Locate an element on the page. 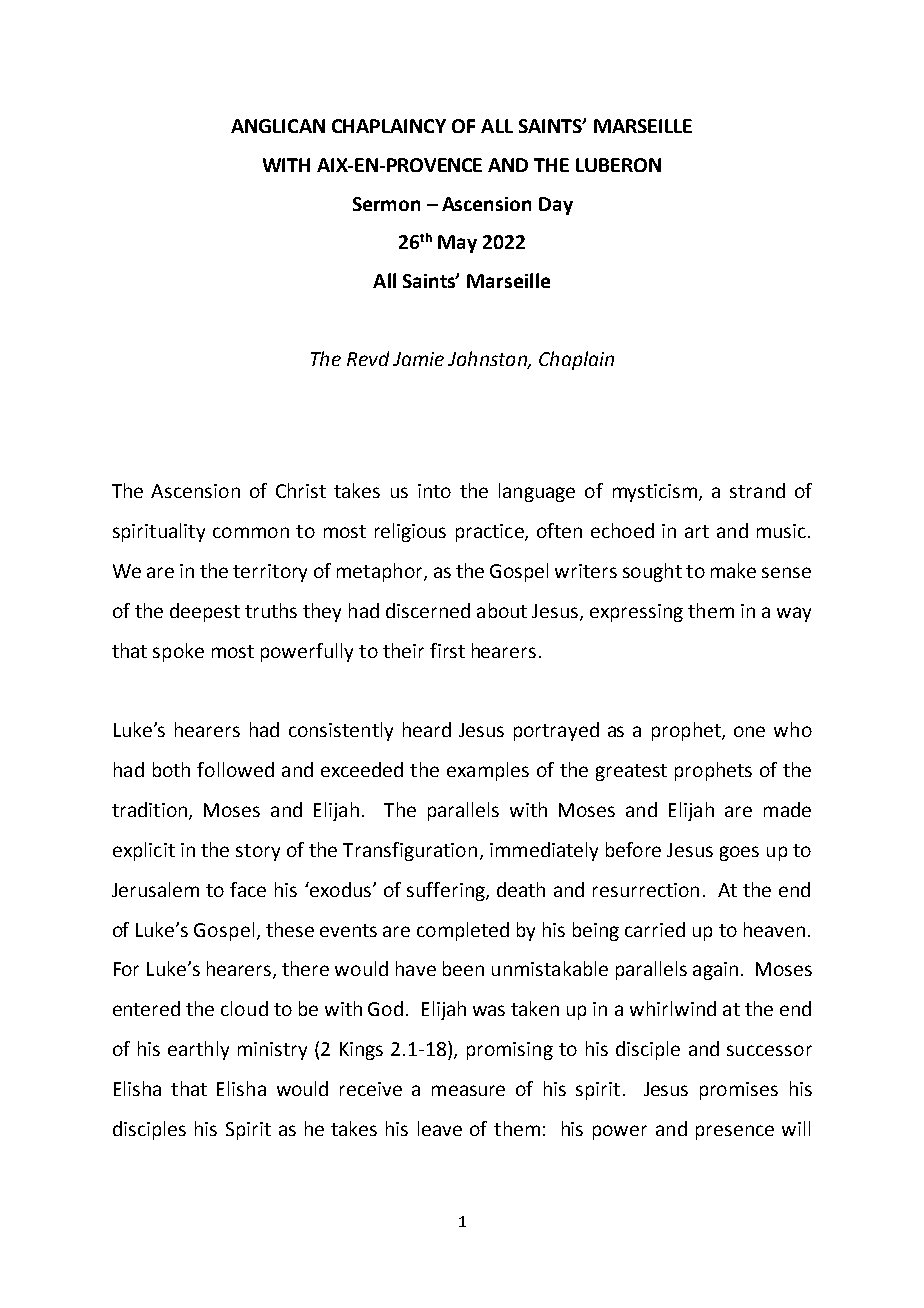 Image resolution: width=924 pixels, height=1308 pixels. Day is located at coordinates (556, 206).
